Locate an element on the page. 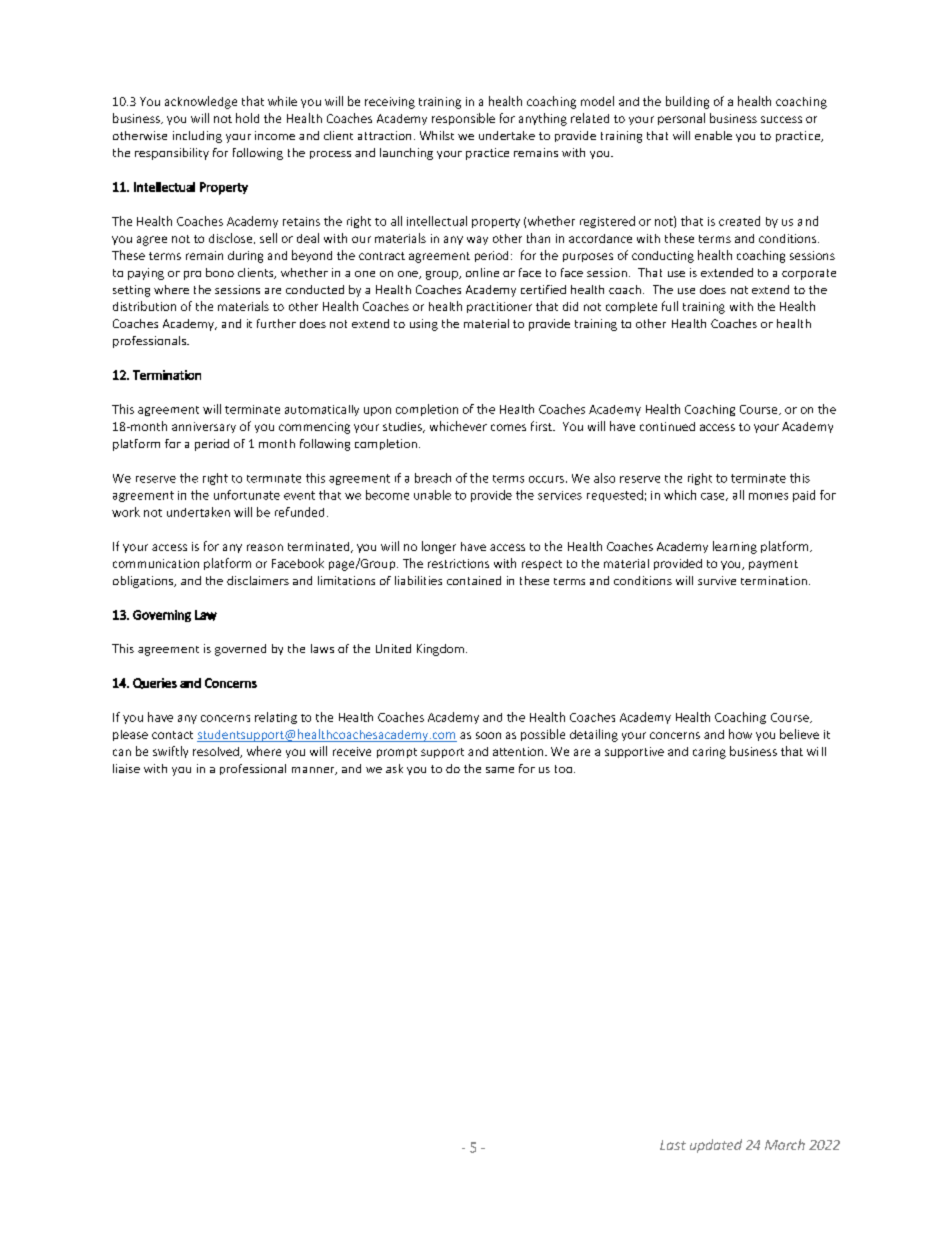 The height and width of the image is (1233, 952). responsible is located at coordinates (463, 119).
